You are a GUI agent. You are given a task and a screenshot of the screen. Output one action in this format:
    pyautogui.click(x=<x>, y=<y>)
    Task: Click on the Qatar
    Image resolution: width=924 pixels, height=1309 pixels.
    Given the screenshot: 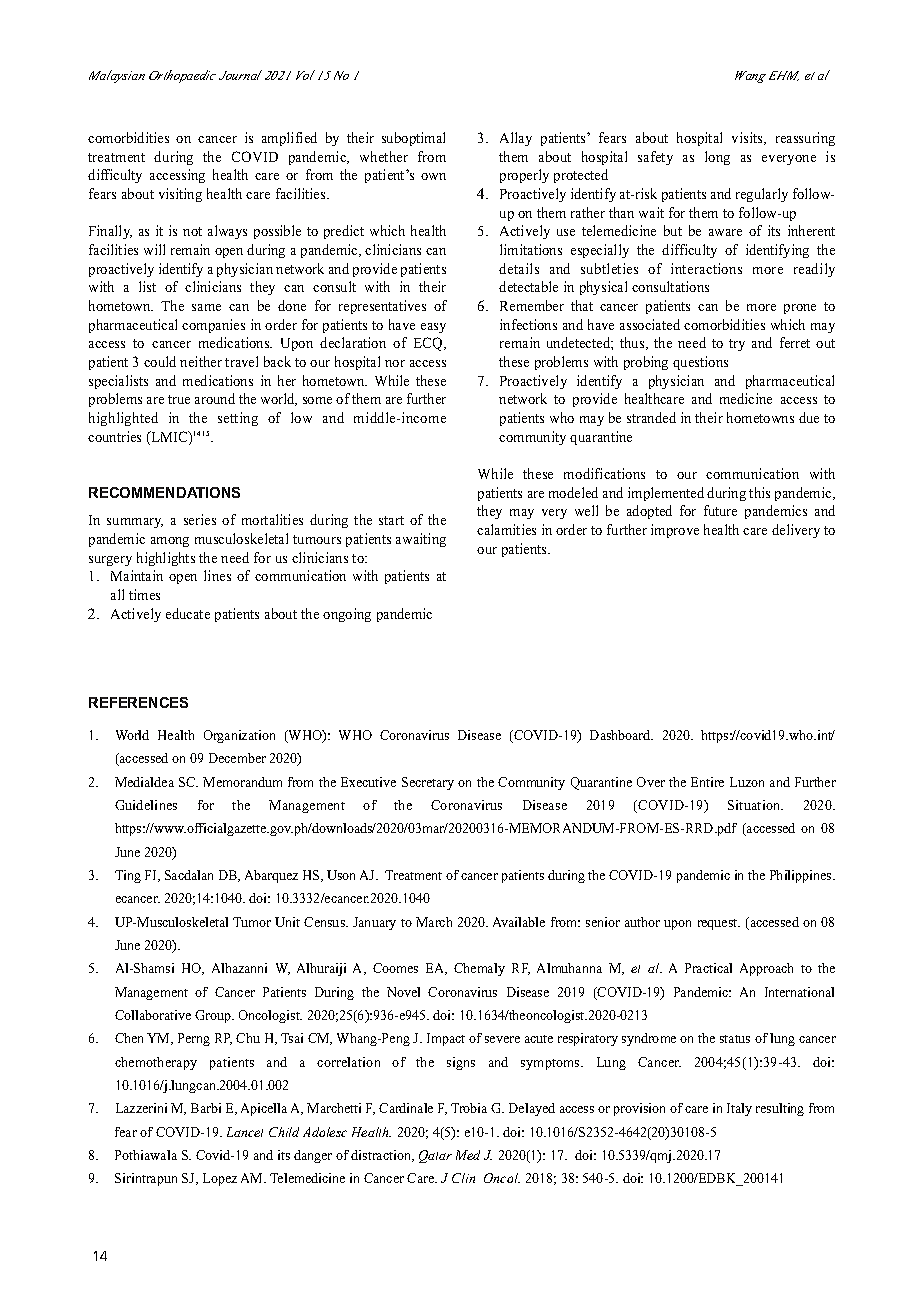 What is the action you would take?
    pyautogui.click(x=435, y=1156)
